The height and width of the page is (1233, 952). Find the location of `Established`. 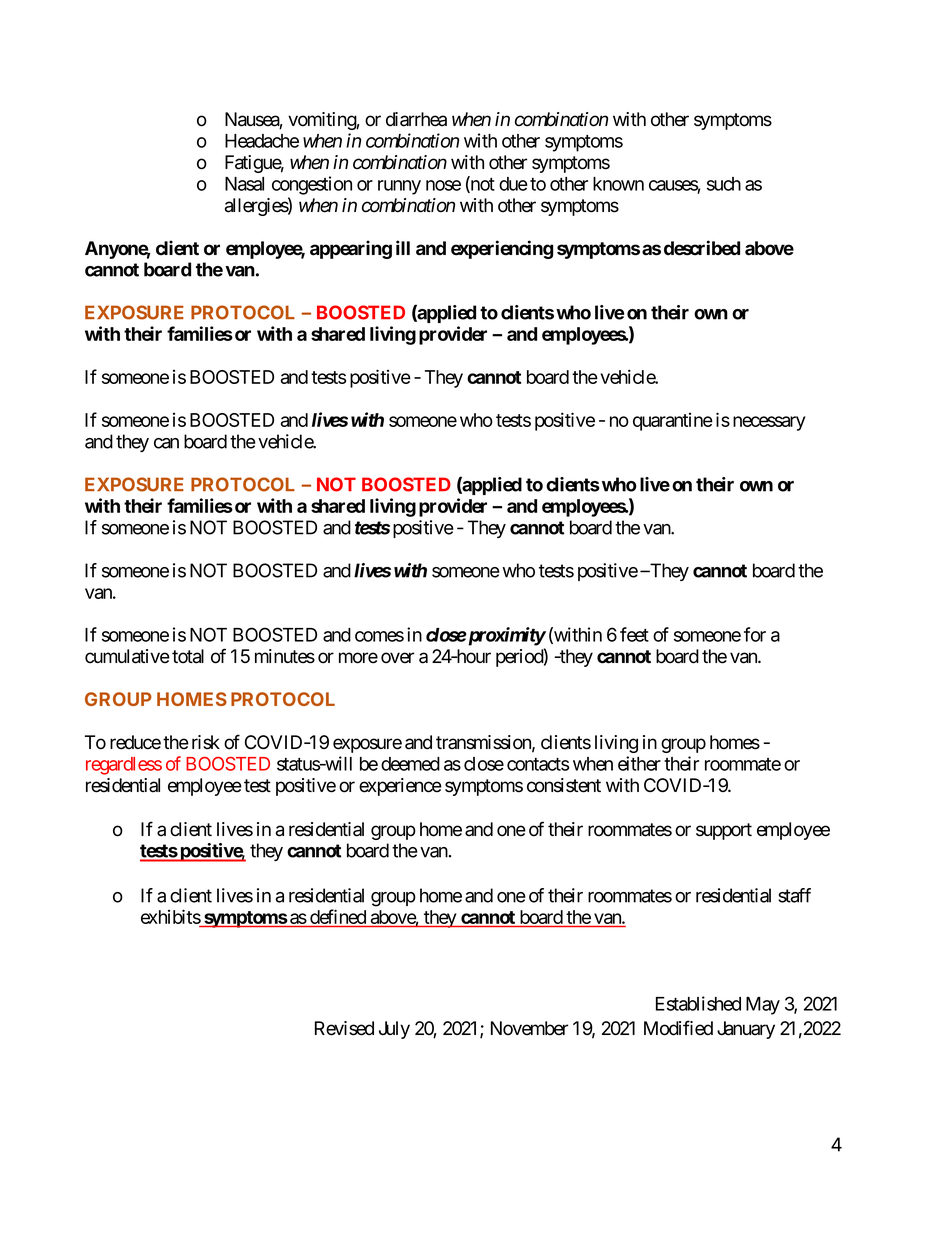

Established is located at coordinates (698, 1003).
